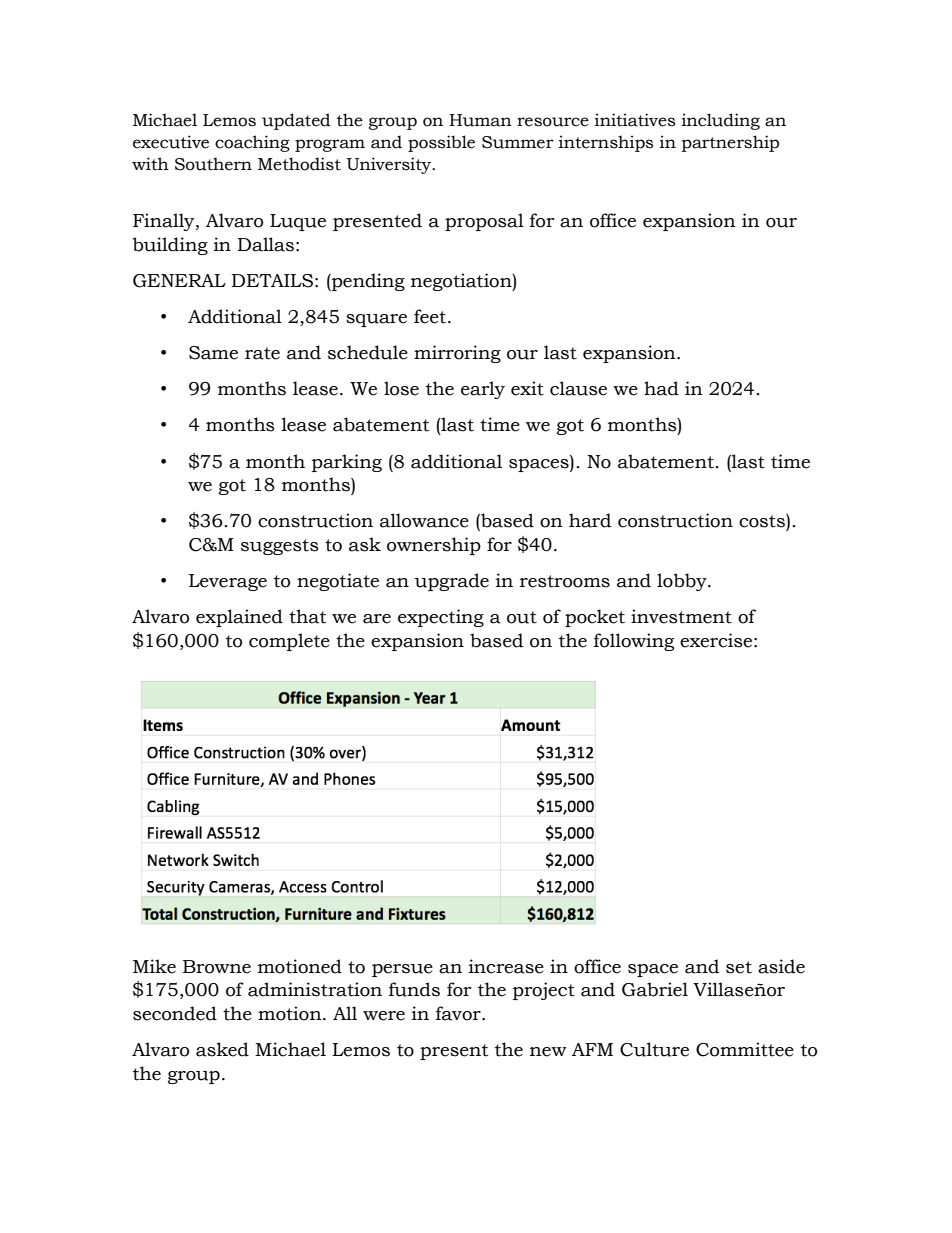  What do you see at coordinates (739, 967) in the screenshot?
I see `set` at bounding box center [739, 967].
